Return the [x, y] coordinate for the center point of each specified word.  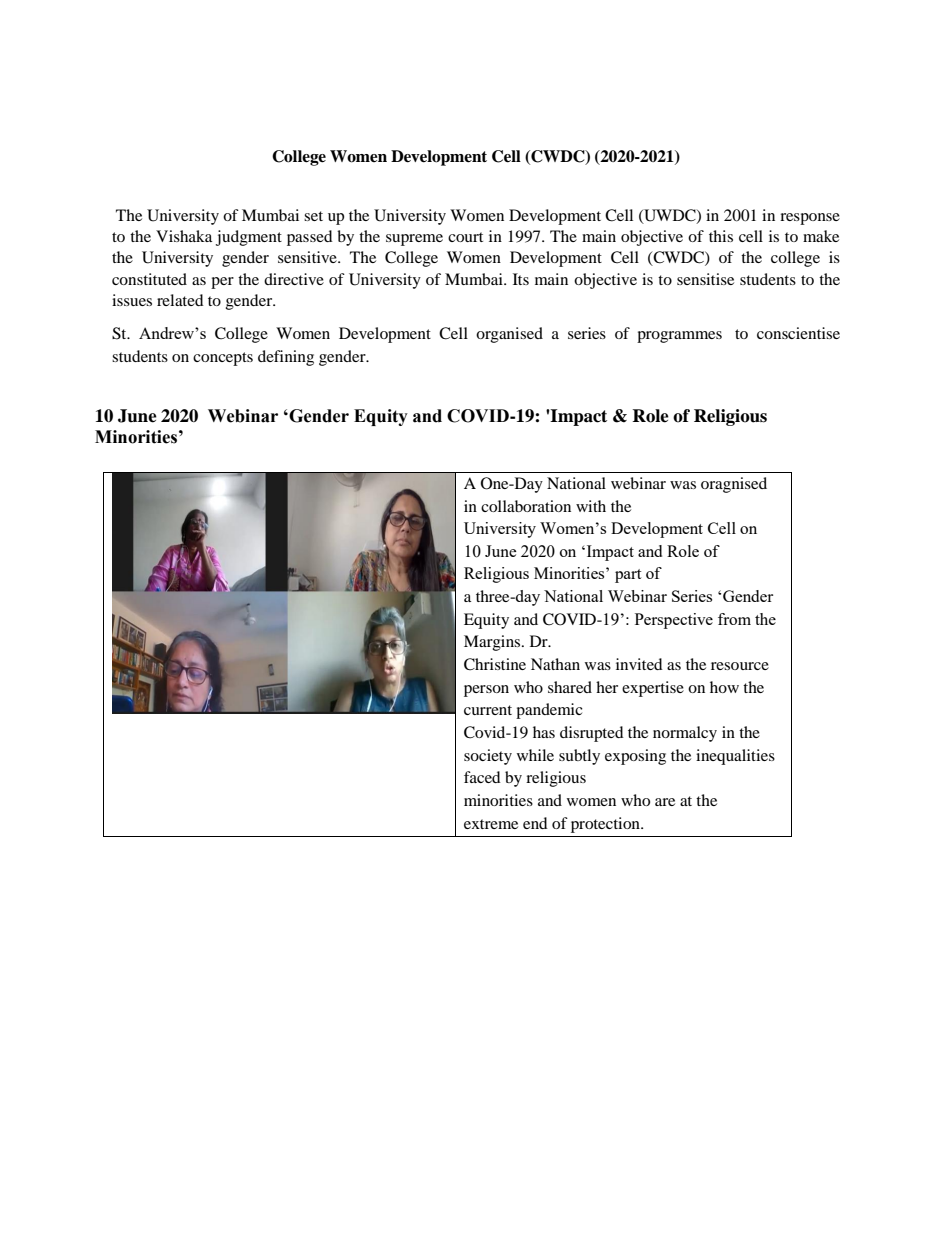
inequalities [735, 757]
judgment [249, 238]
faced [482, 777]
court [465, 237]
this [721, 236]
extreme [491, 824]
